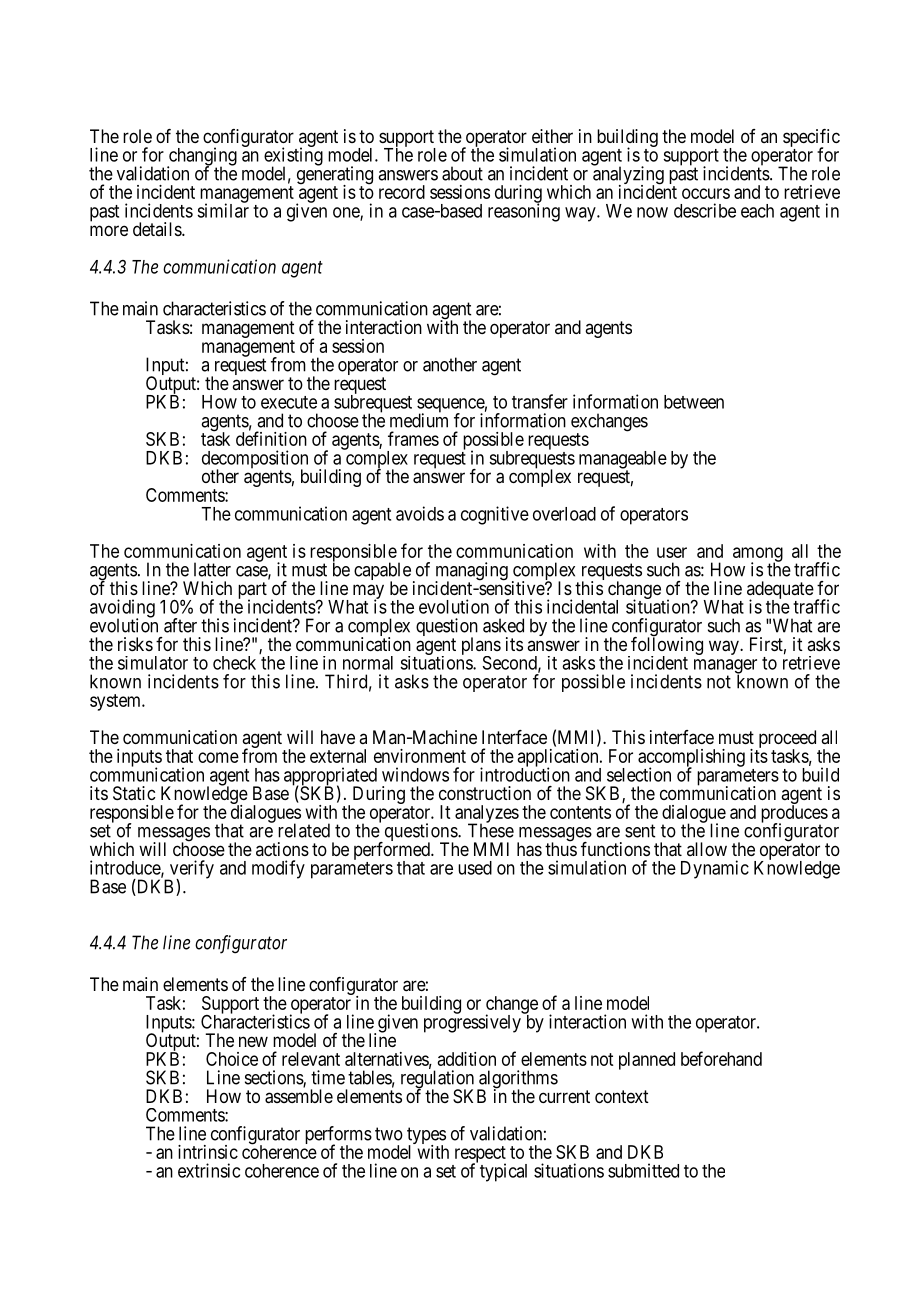  What do you see at coordinates (462, 173) in the image?
I see `about` at bounding box center [462, 173].
